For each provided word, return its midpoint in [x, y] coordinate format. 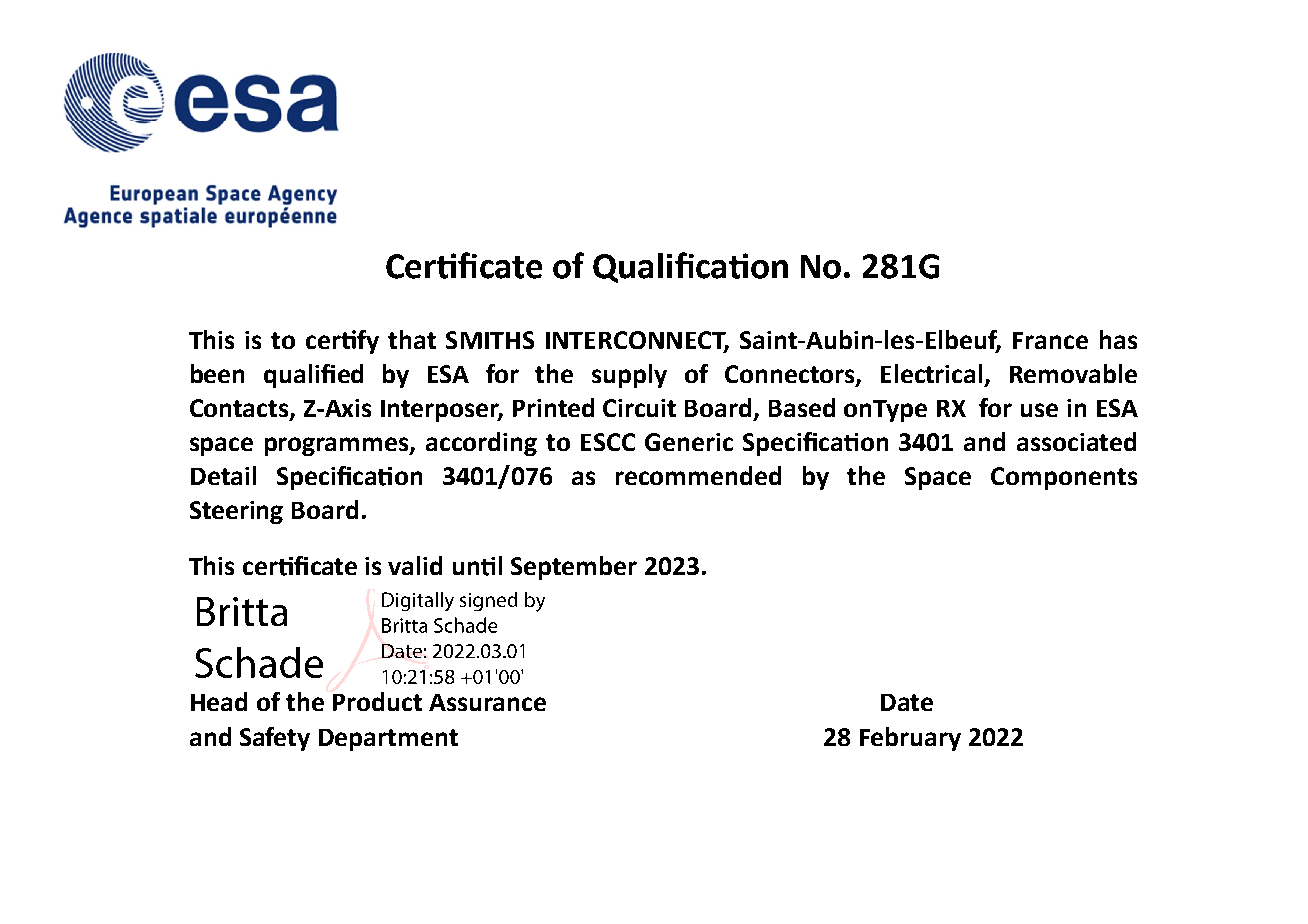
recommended [698, 475]
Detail [223, 475]
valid [415, 565]
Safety [275, 739]
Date [907, 702]
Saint [769, 340]
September [574, 568]
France [1050, 340]
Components [1064, 478]
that [412, 339]
